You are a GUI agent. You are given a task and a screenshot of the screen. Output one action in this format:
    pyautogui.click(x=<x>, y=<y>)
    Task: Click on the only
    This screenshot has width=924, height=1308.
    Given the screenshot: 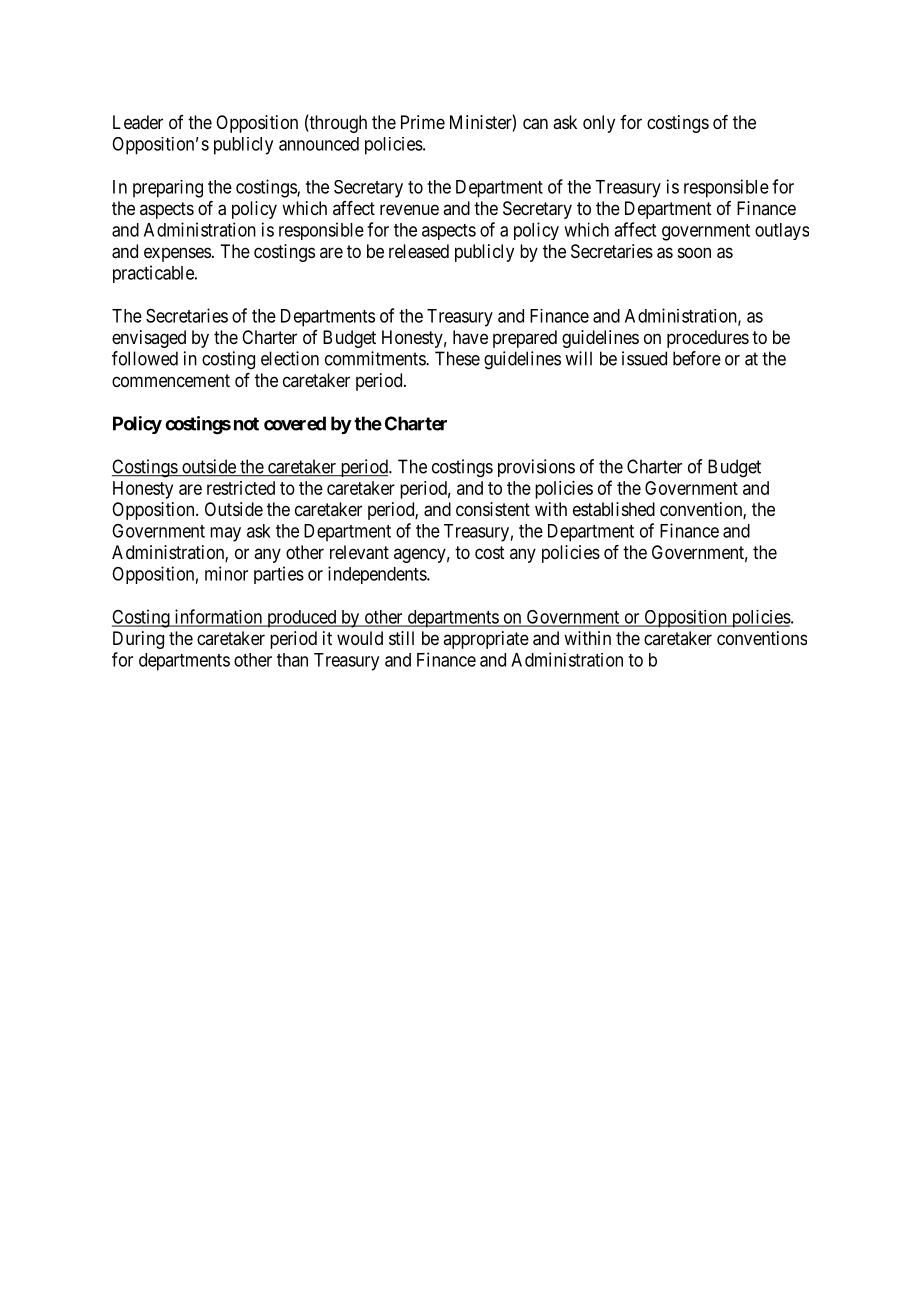 What is the action you would take?
    pyautogui.click(x=599, y=124)
